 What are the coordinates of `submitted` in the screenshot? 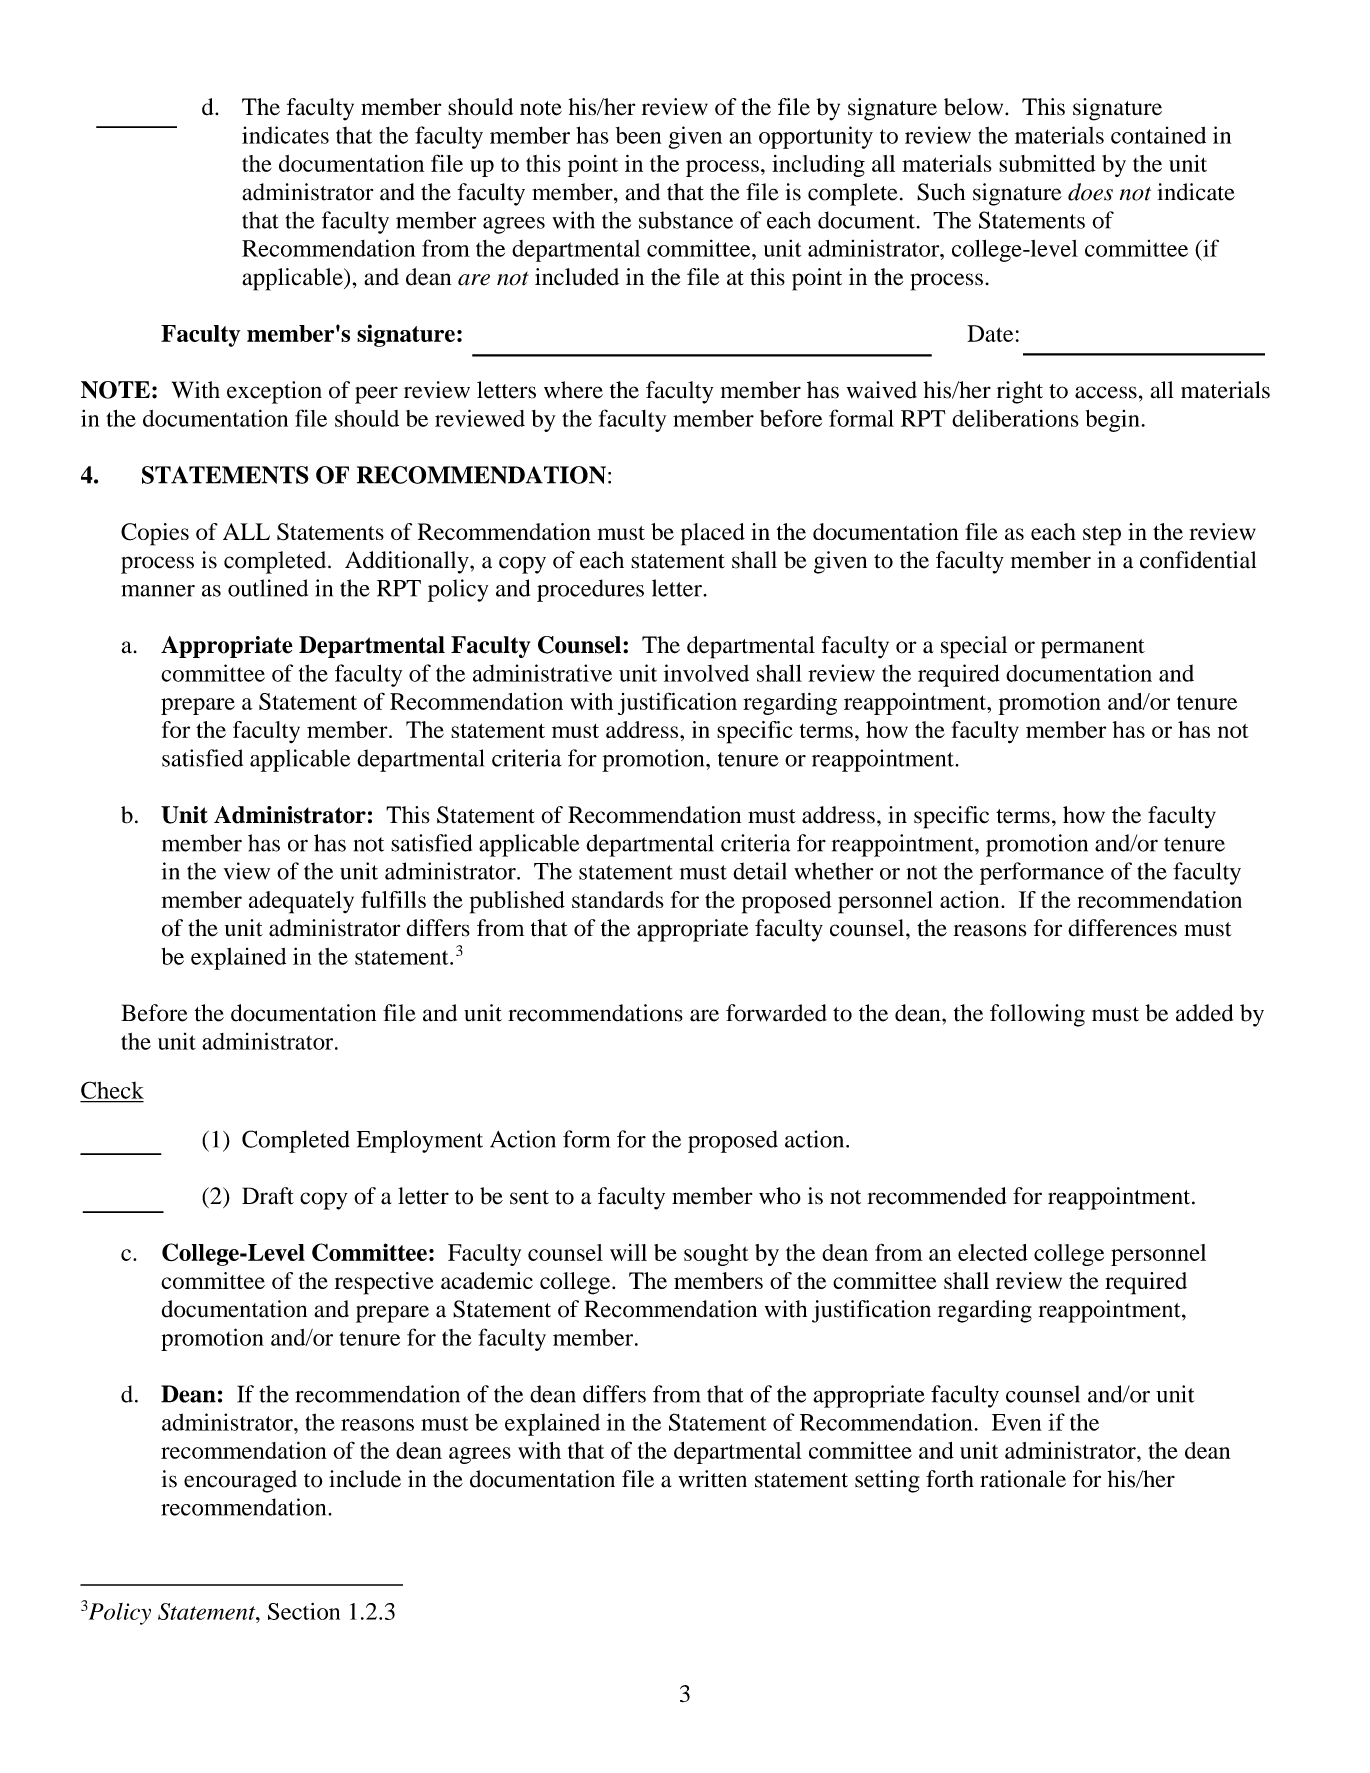 It's located at (1047, 163).
